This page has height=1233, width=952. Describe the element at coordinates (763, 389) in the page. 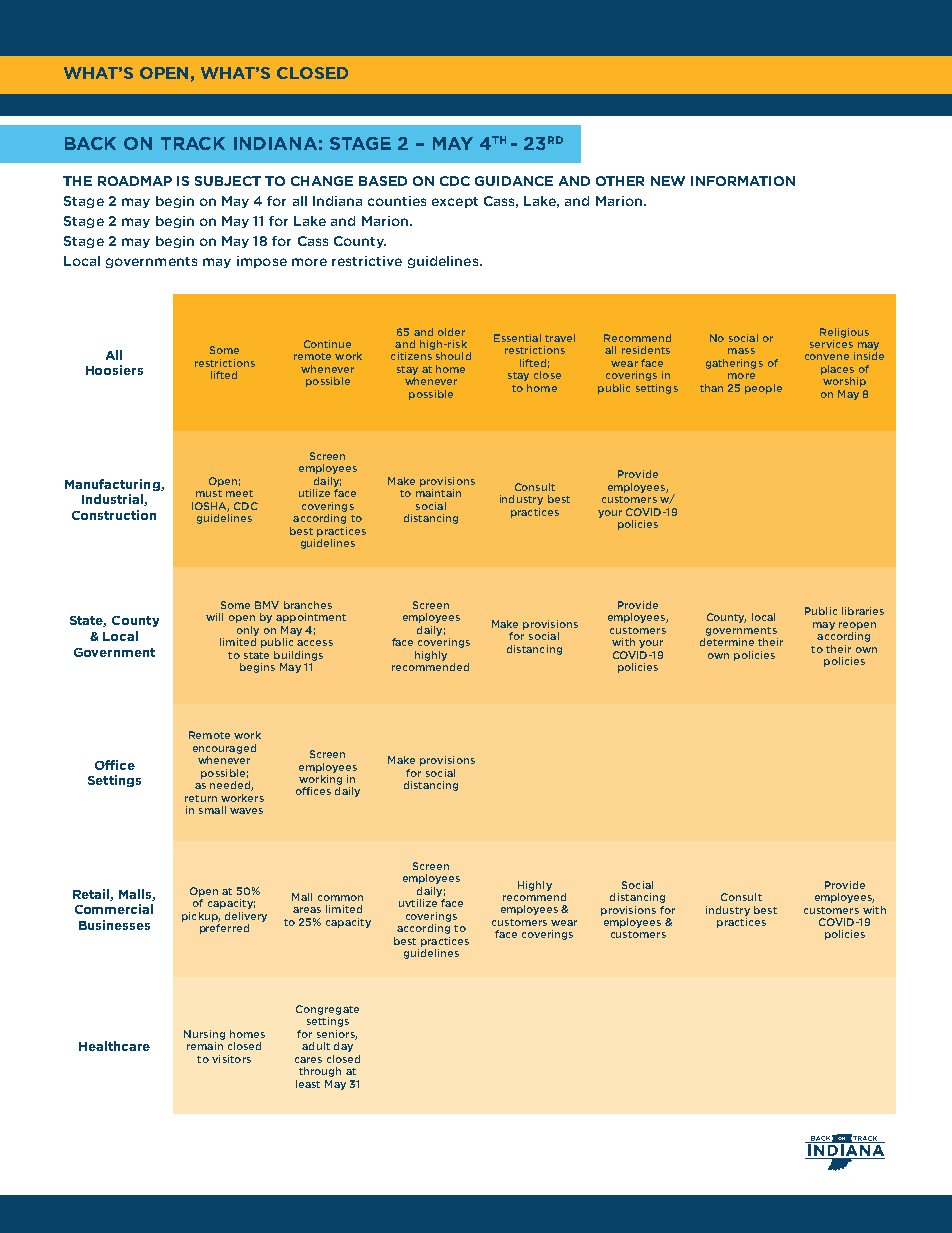

I see `people` at that location.
